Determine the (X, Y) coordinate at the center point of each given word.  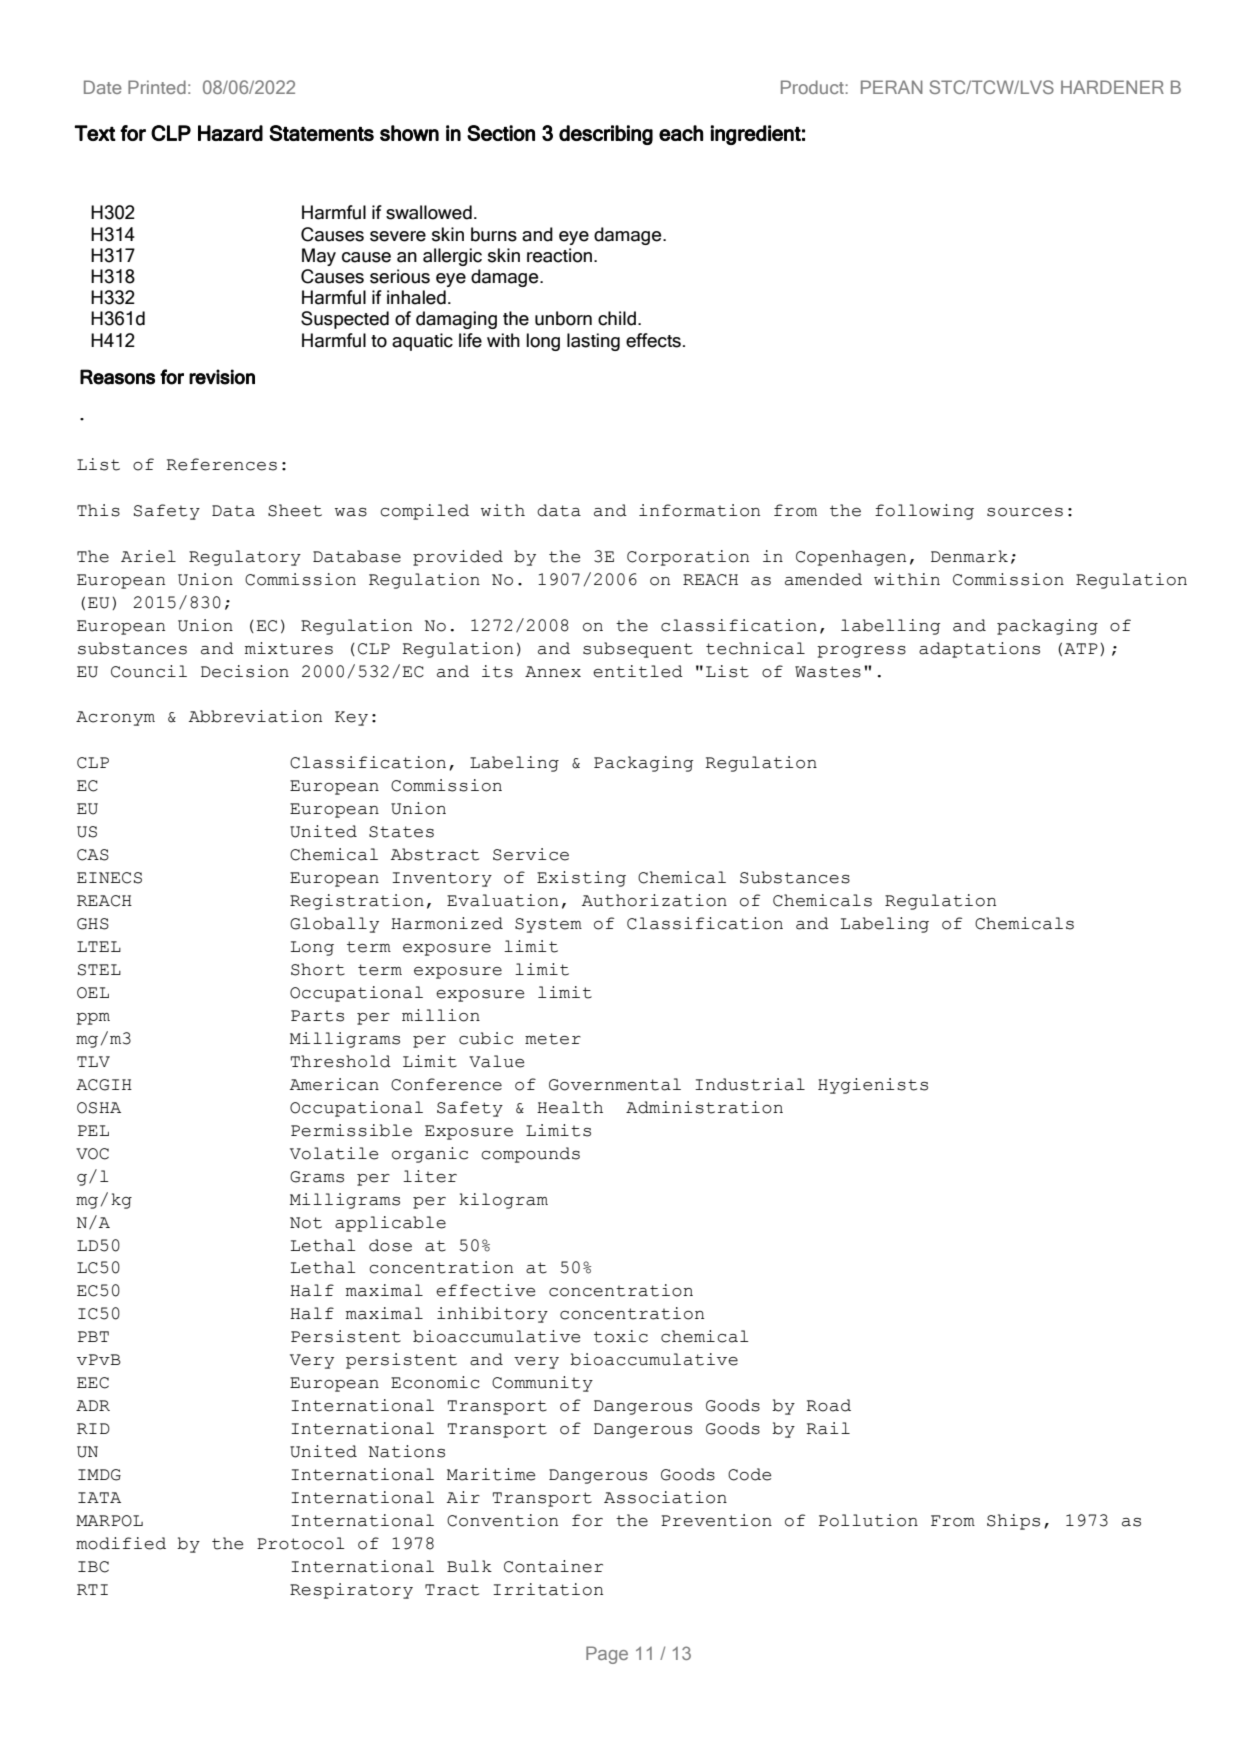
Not (306, 1223)
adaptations (979, 650)
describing (606, 135)
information (699, 510)
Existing (581, 879)
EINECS (109, 878)
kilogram (503, 1201)
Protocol (301, 1543)
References (222, 464)
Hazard (230, 133)
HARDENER (1112, 87)
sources (1025, 512)
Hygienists (873, 1086)
